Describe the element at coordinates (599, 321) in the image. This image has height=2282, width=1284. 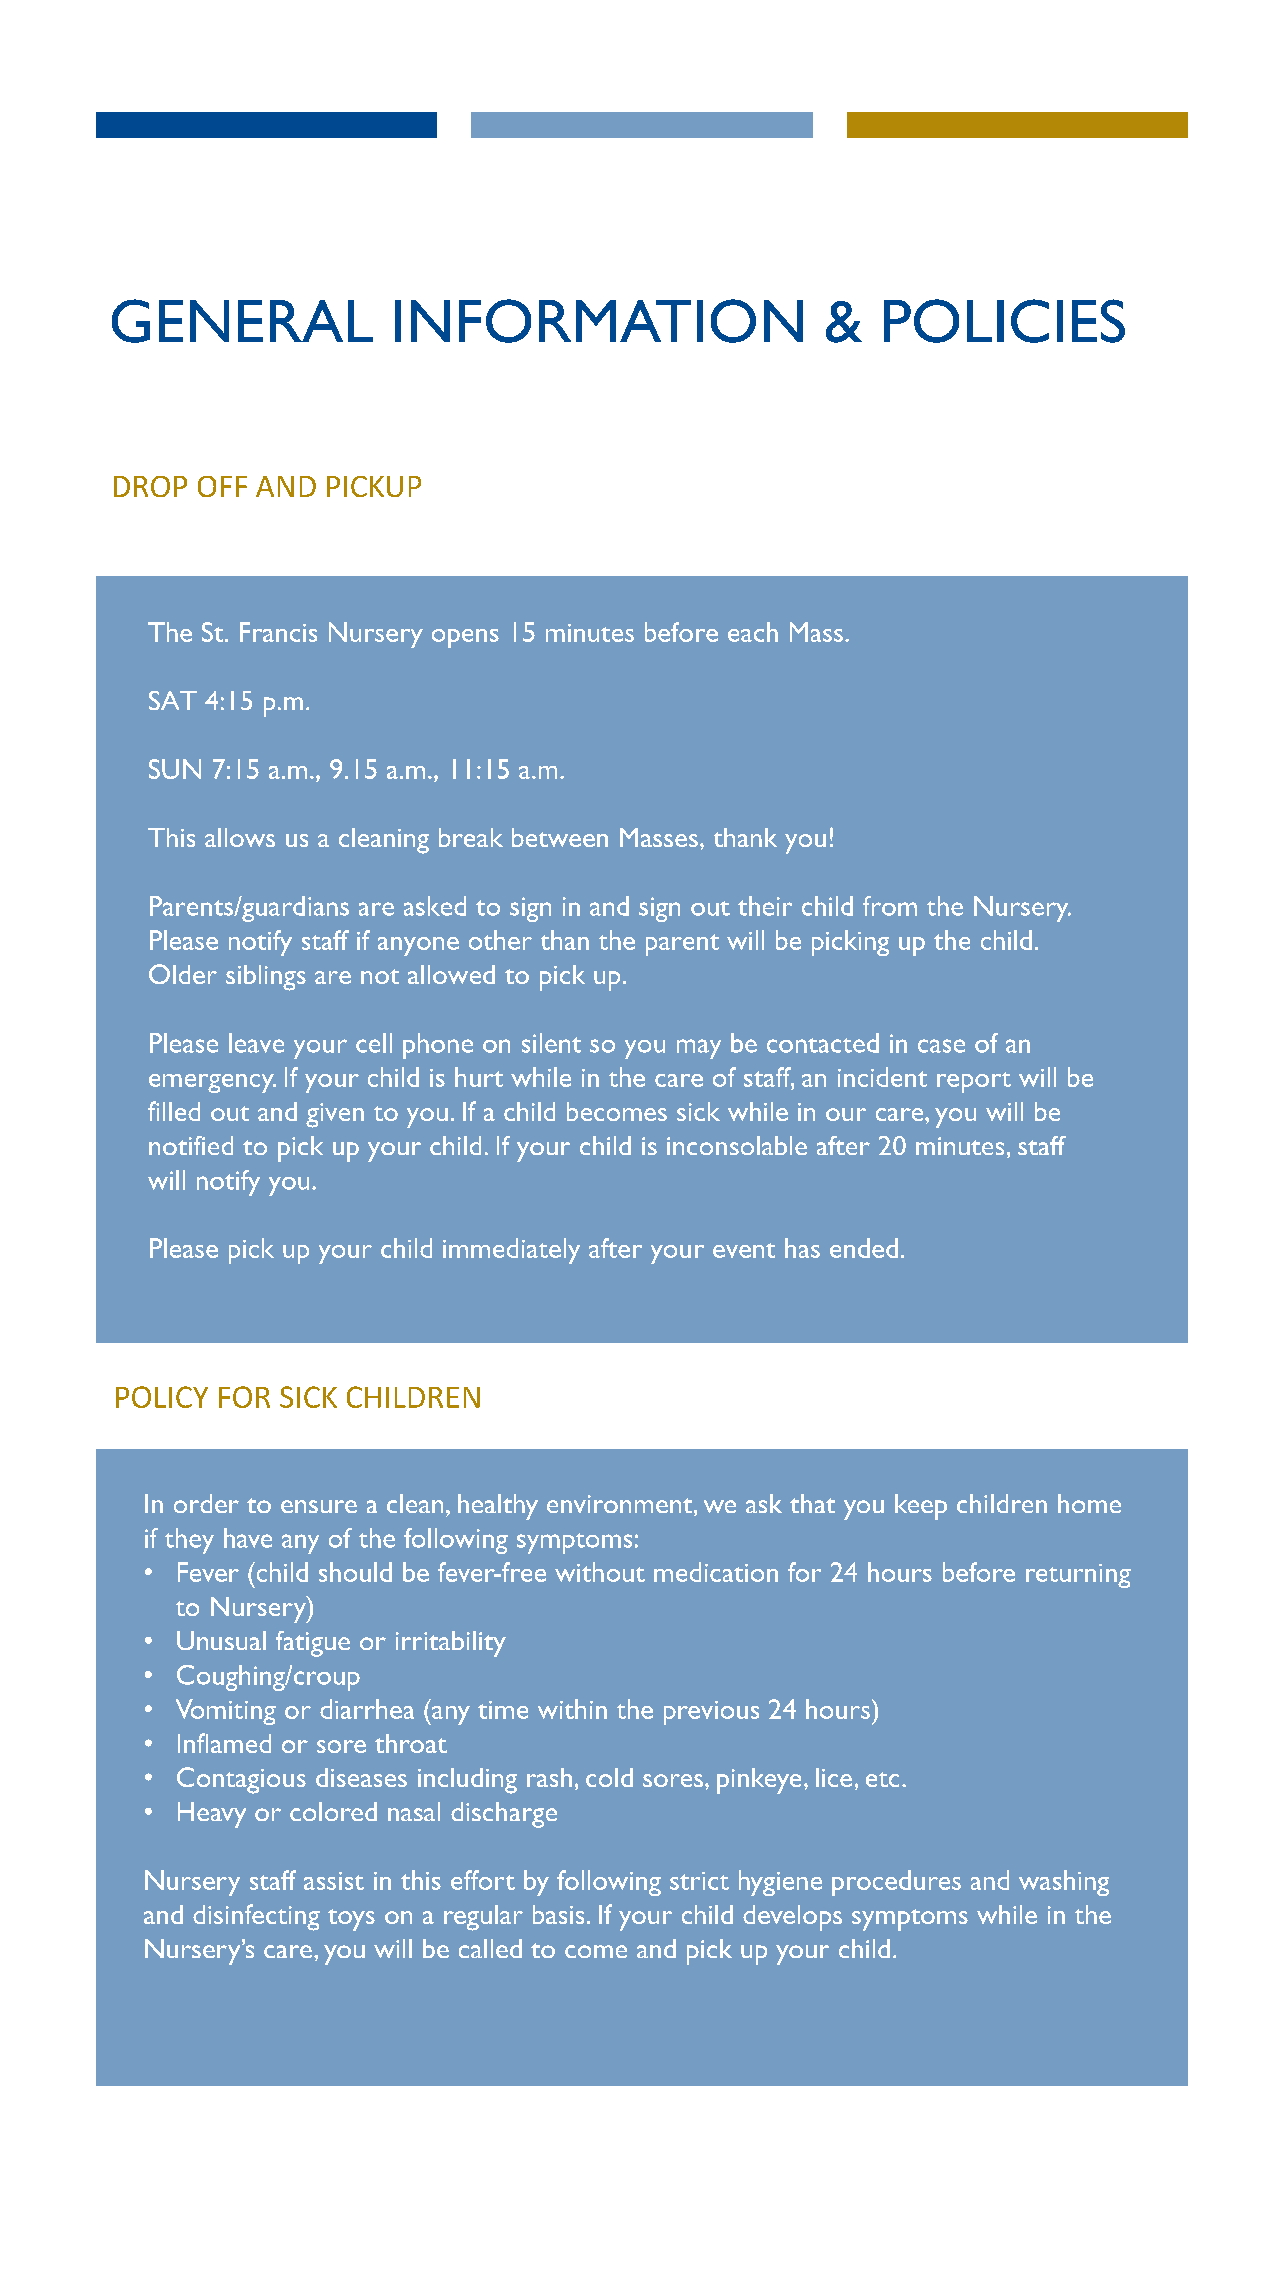
I see `INFORMATION` at that location.
